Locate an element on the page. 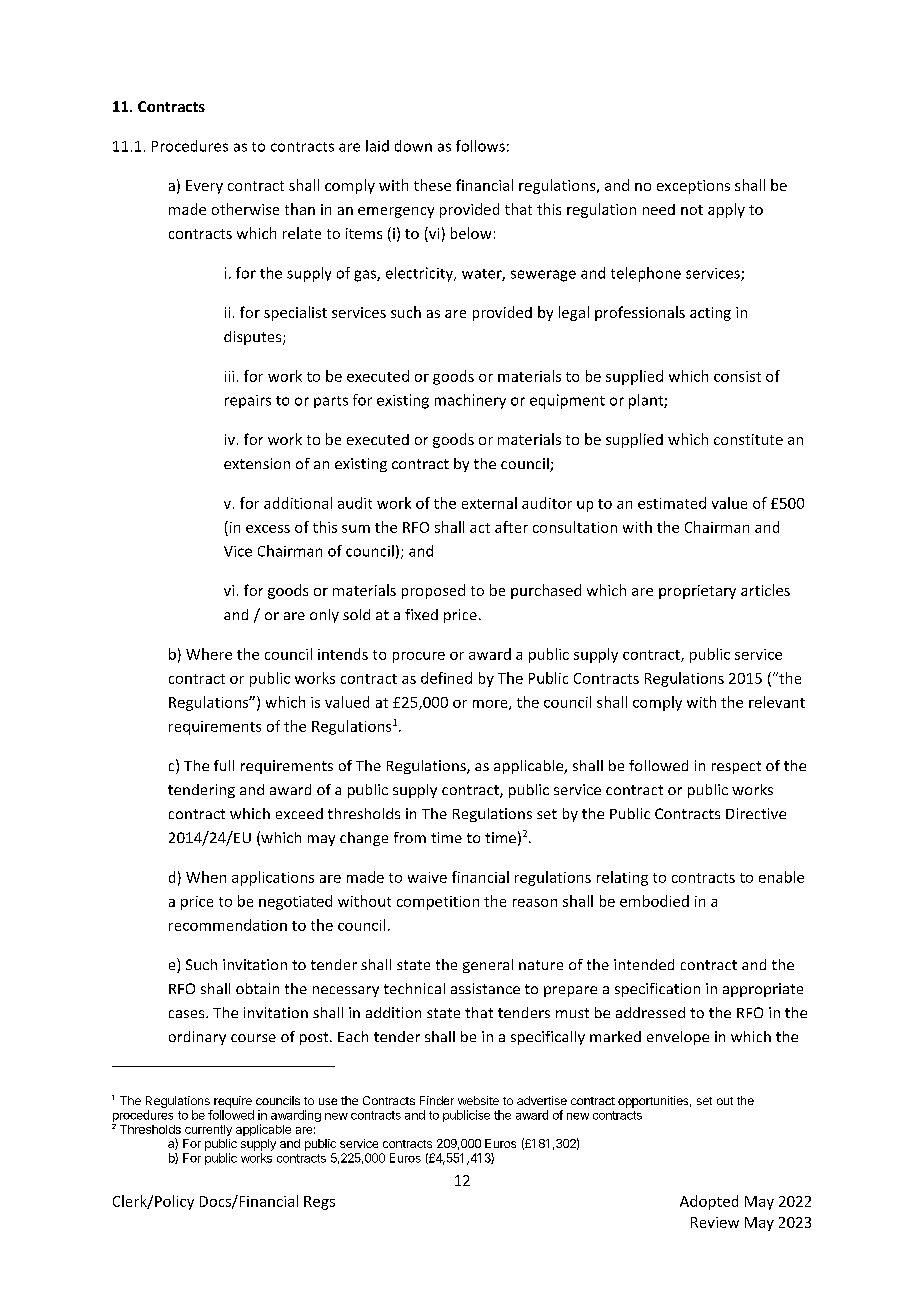 This image has width=924, height=1308. waive is located at coordinates (427, 877).
